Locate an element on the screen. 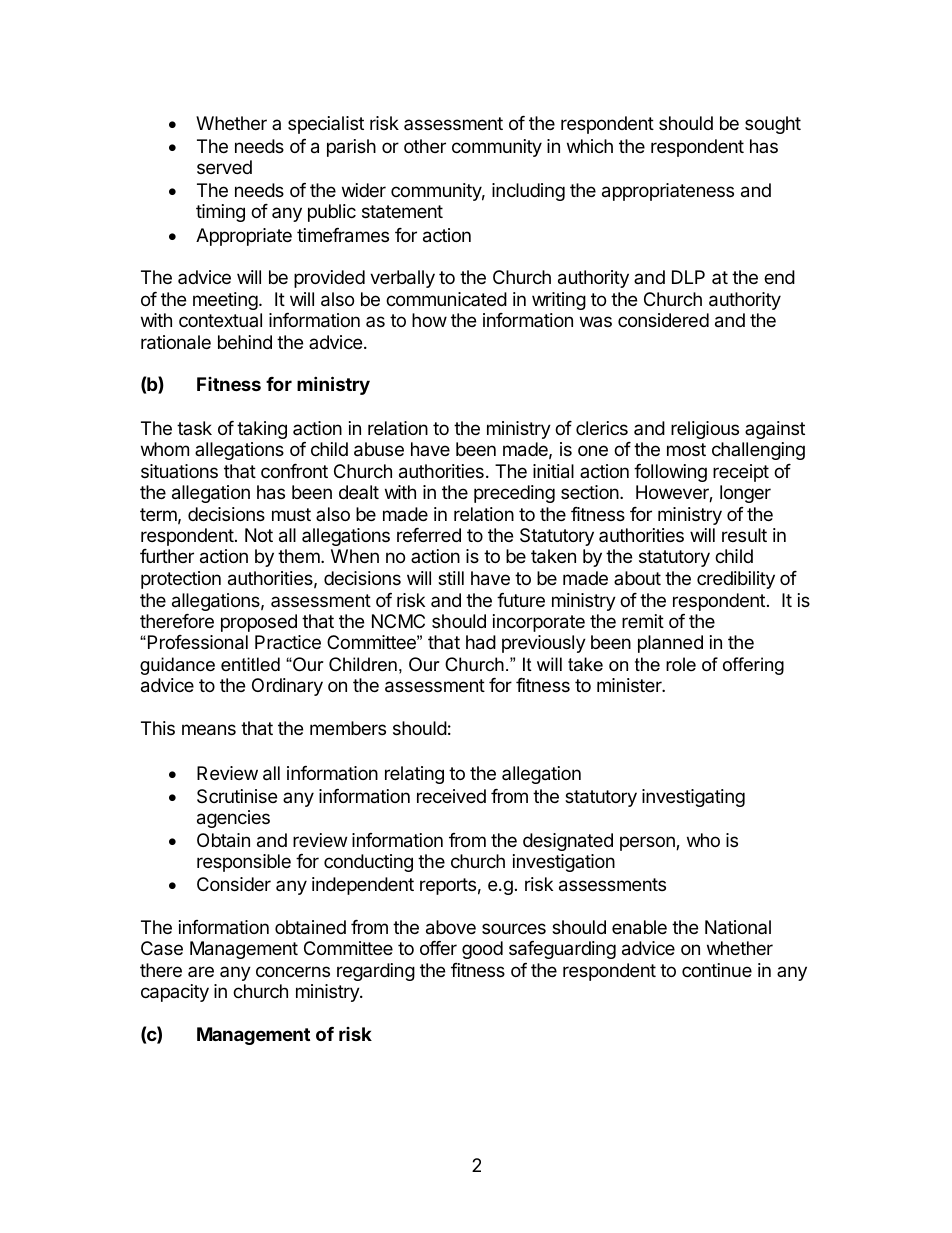 This screenshot has width=952, height=1233. had is located at coordinates (481, 642).
